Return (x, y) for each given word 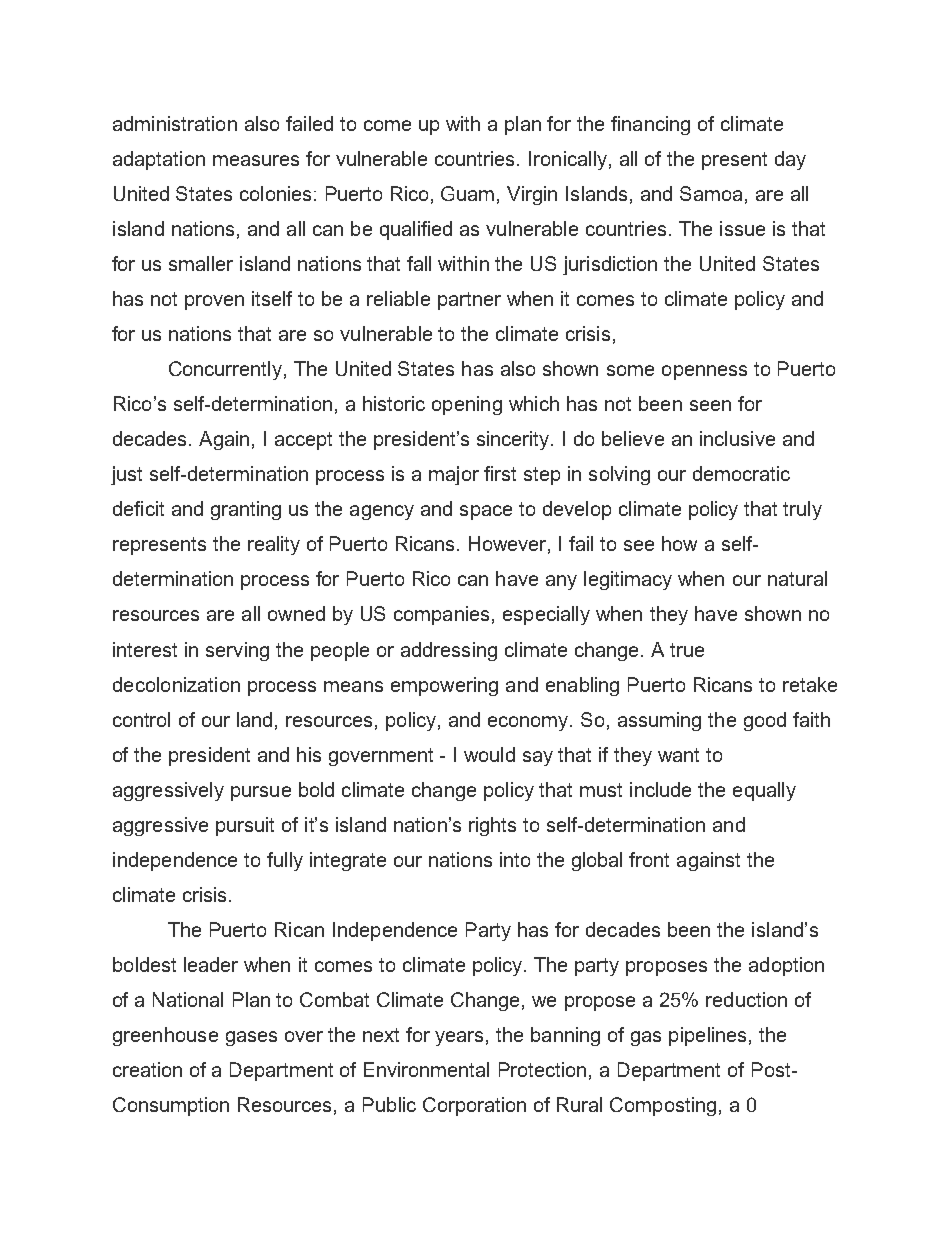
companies (441, 615)
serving (237, 651)
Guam (467, 193)
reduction (746, 999)
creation (147, 1069)
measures (256, 160)
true (687, 650)
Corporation (474, 1106)
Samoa (711, 193)
